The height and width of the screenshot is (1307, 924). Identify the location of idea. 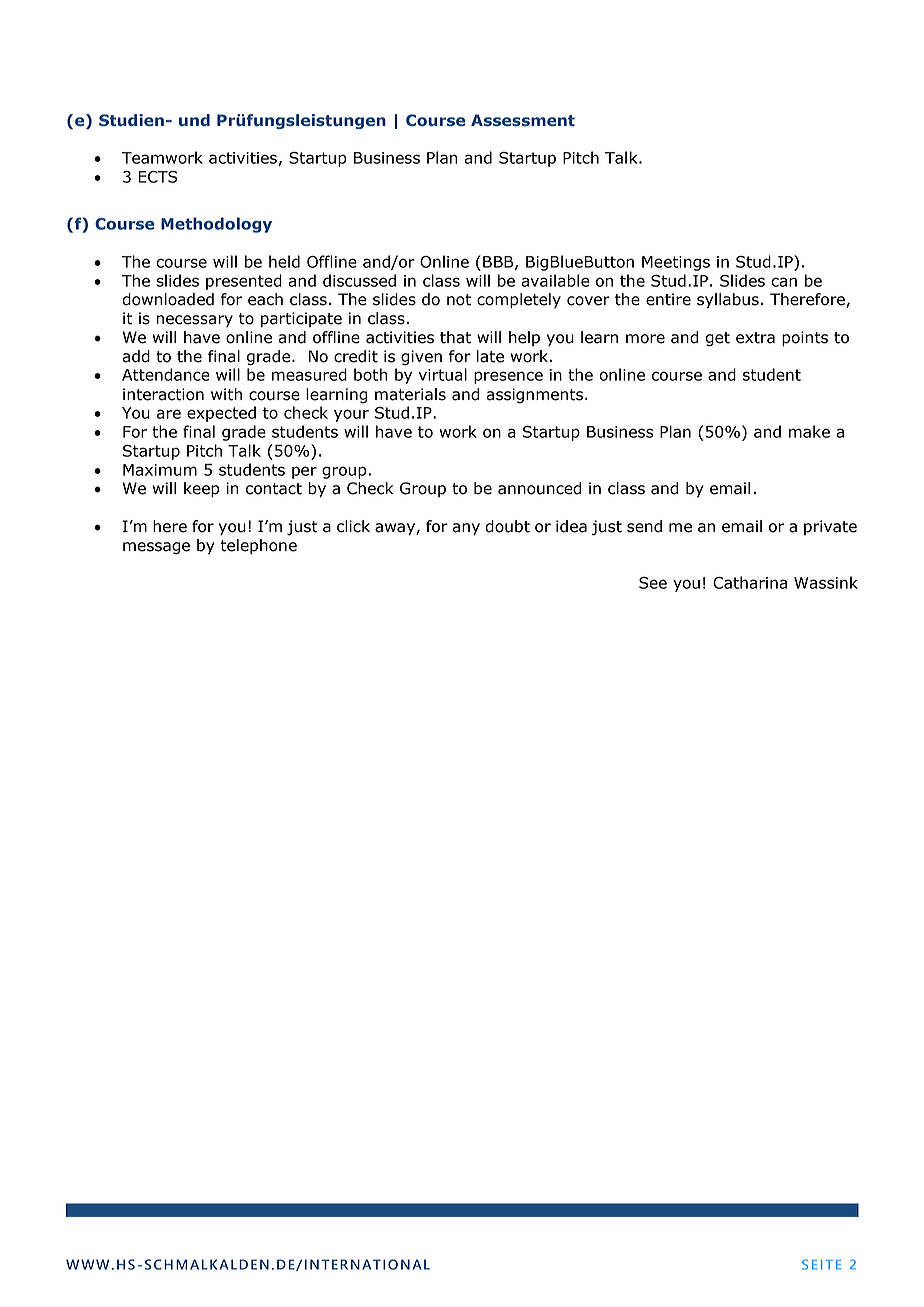
(571, 526).
